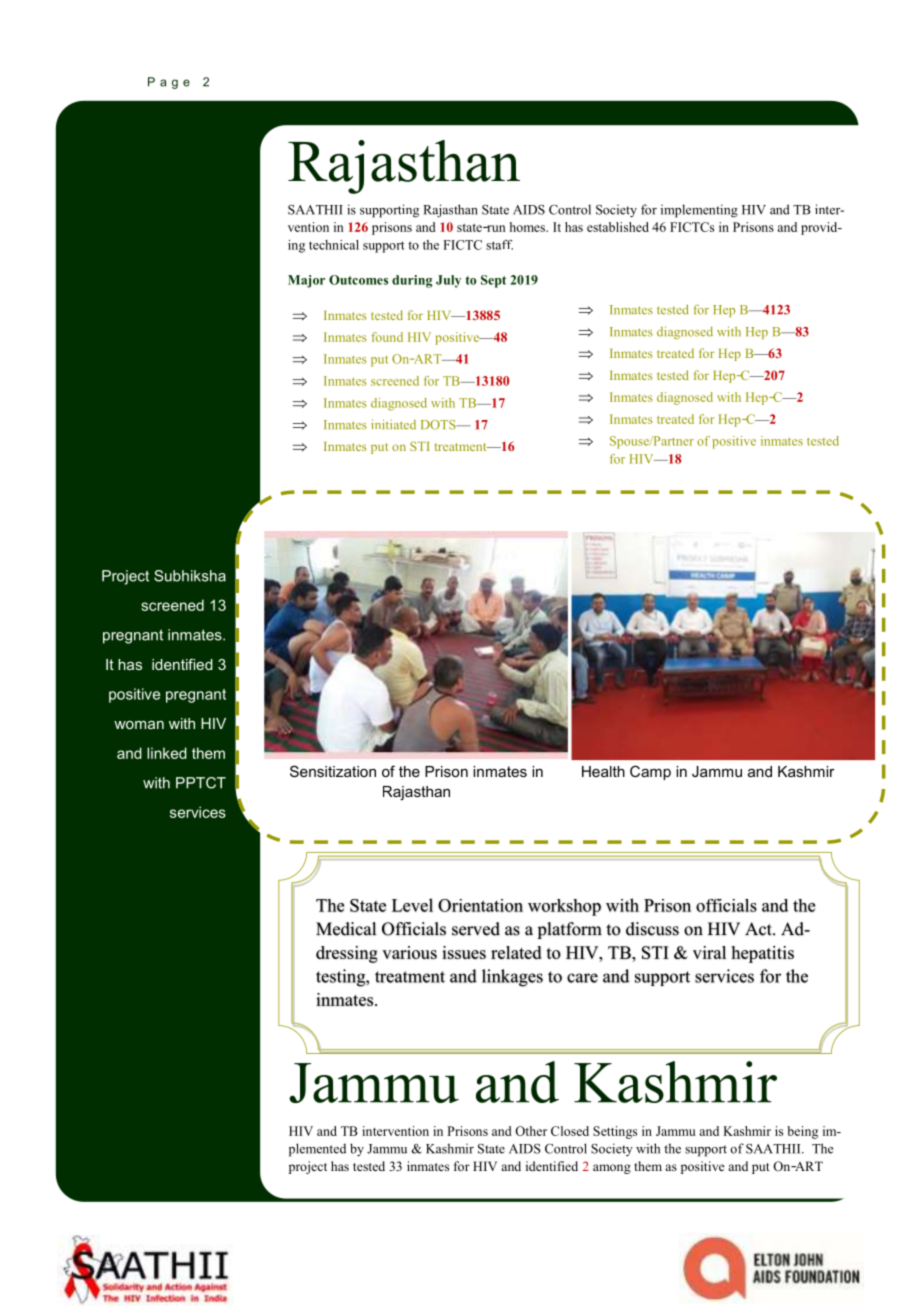 The height and width of the document is (1308, 924). Describe the element at coordinates (650, 772) in the document. I see `Camp` at that location.
